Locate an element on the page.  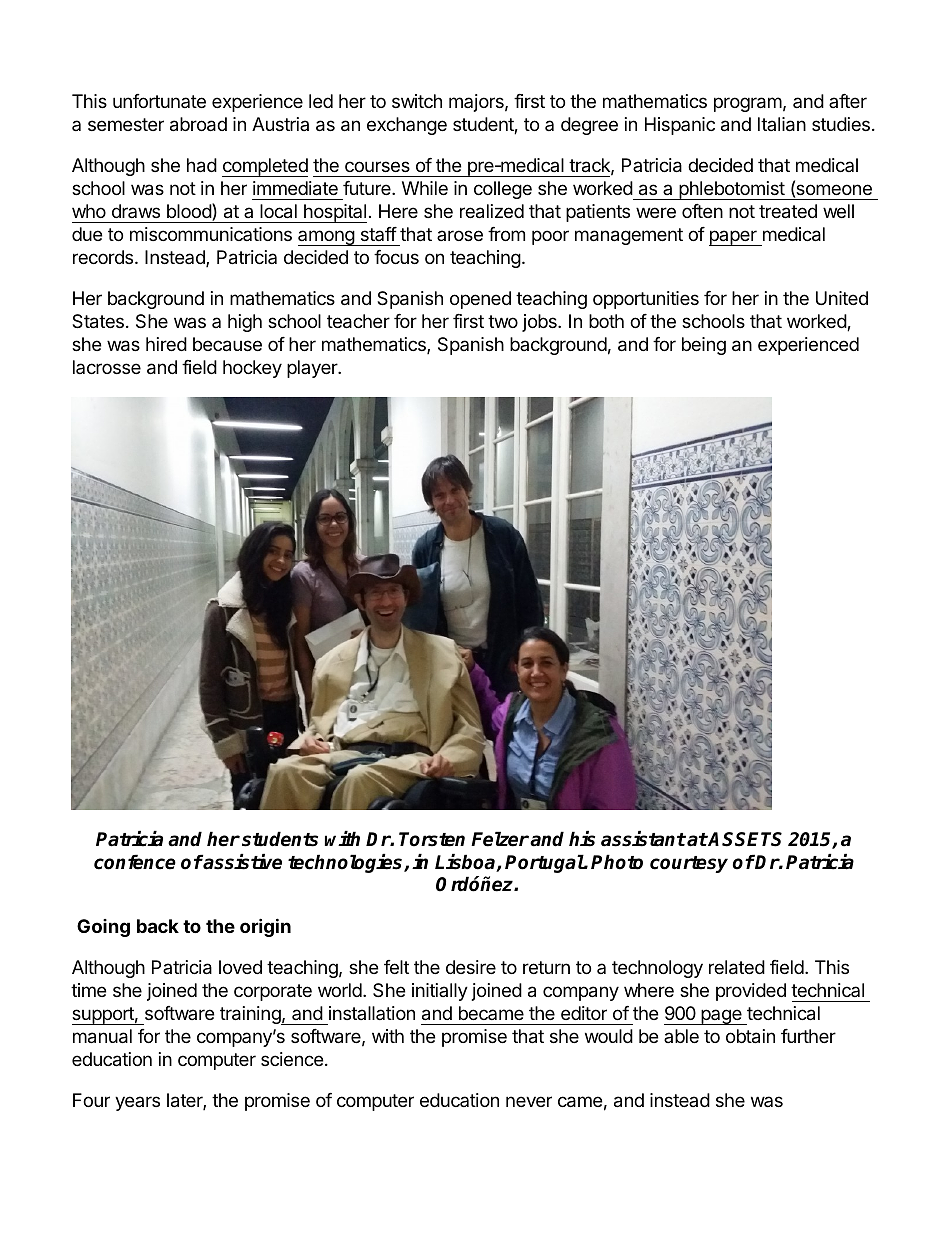
exchange is located at coordinates (407, 126).
